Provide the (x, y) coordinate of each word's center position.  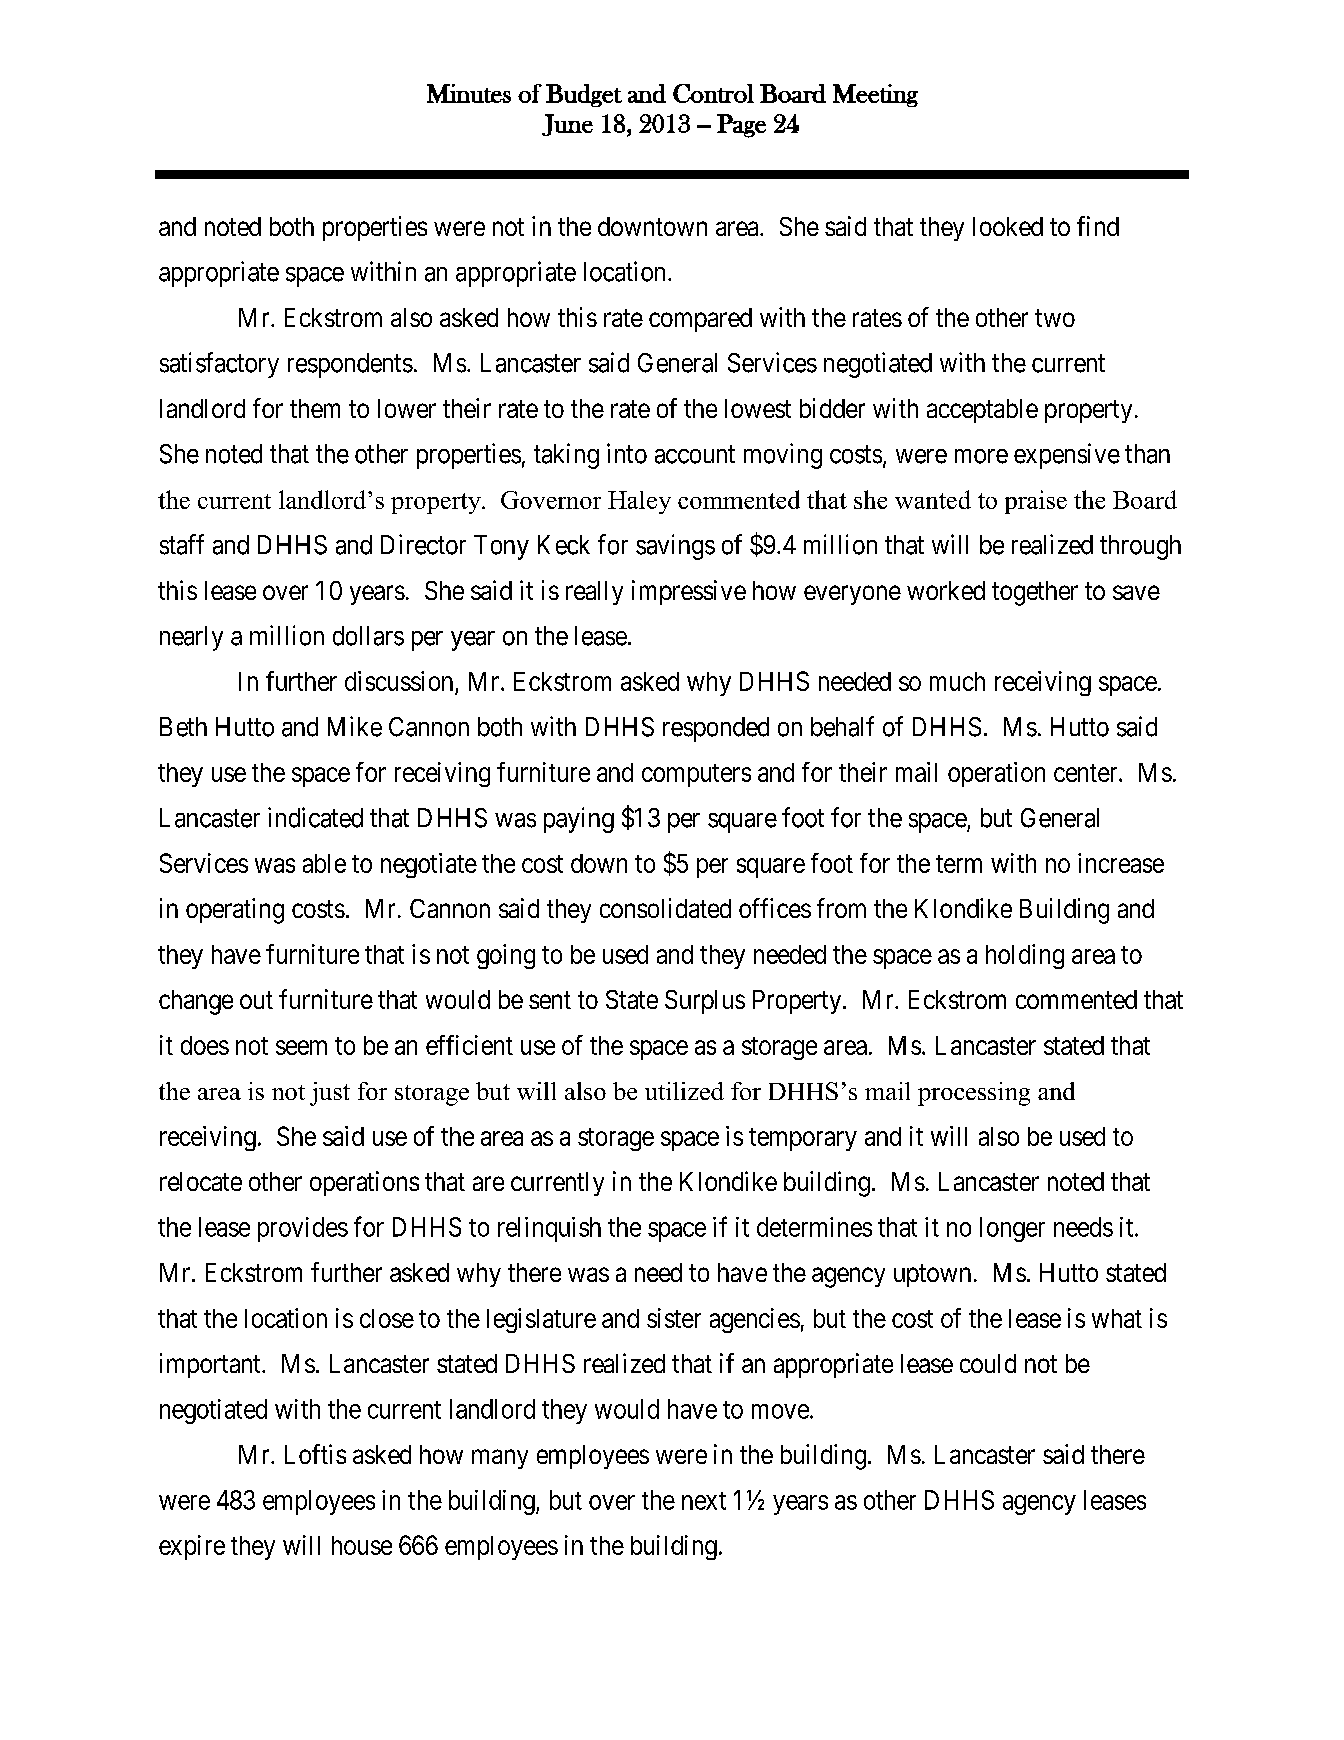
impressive (689, 592)
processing (974, 1094)
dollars (368, 636)
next (704, 1501)
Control (713, 93)
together (1035, 593)
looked (1008, 226)
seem (301, 1047)
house (362, 1545)
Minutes (469, 93)
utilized (684, 1091)
